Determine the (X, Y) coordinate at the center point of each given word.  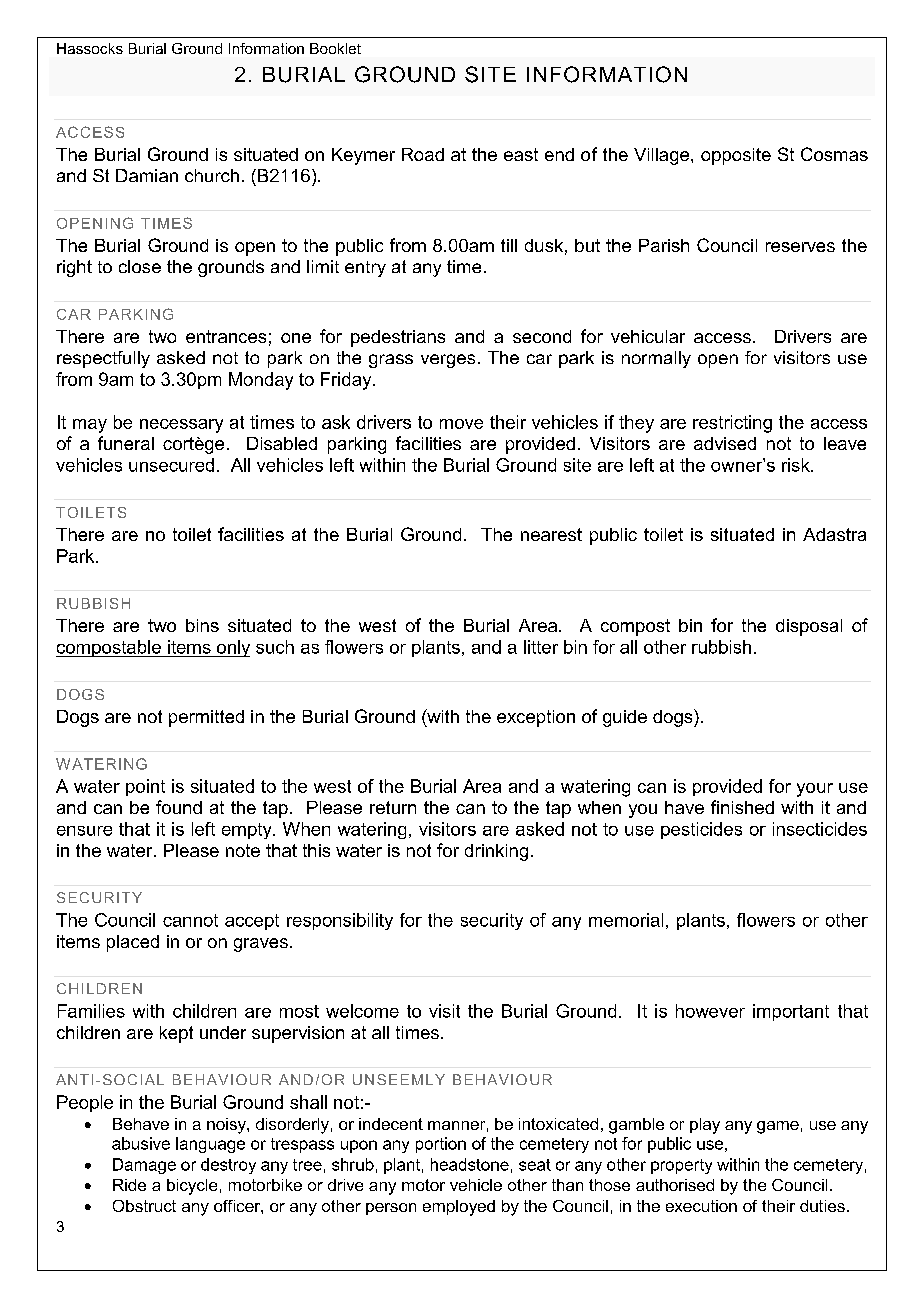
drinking (496, 852)
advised (725, 443)
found (179, 807)
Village (663, 156)
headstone (470, 1164)
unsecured (171, 465)
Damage (144, 1166)
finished (742, 807)
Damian (147, 175)
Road (423, 154)
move (461, 424)
